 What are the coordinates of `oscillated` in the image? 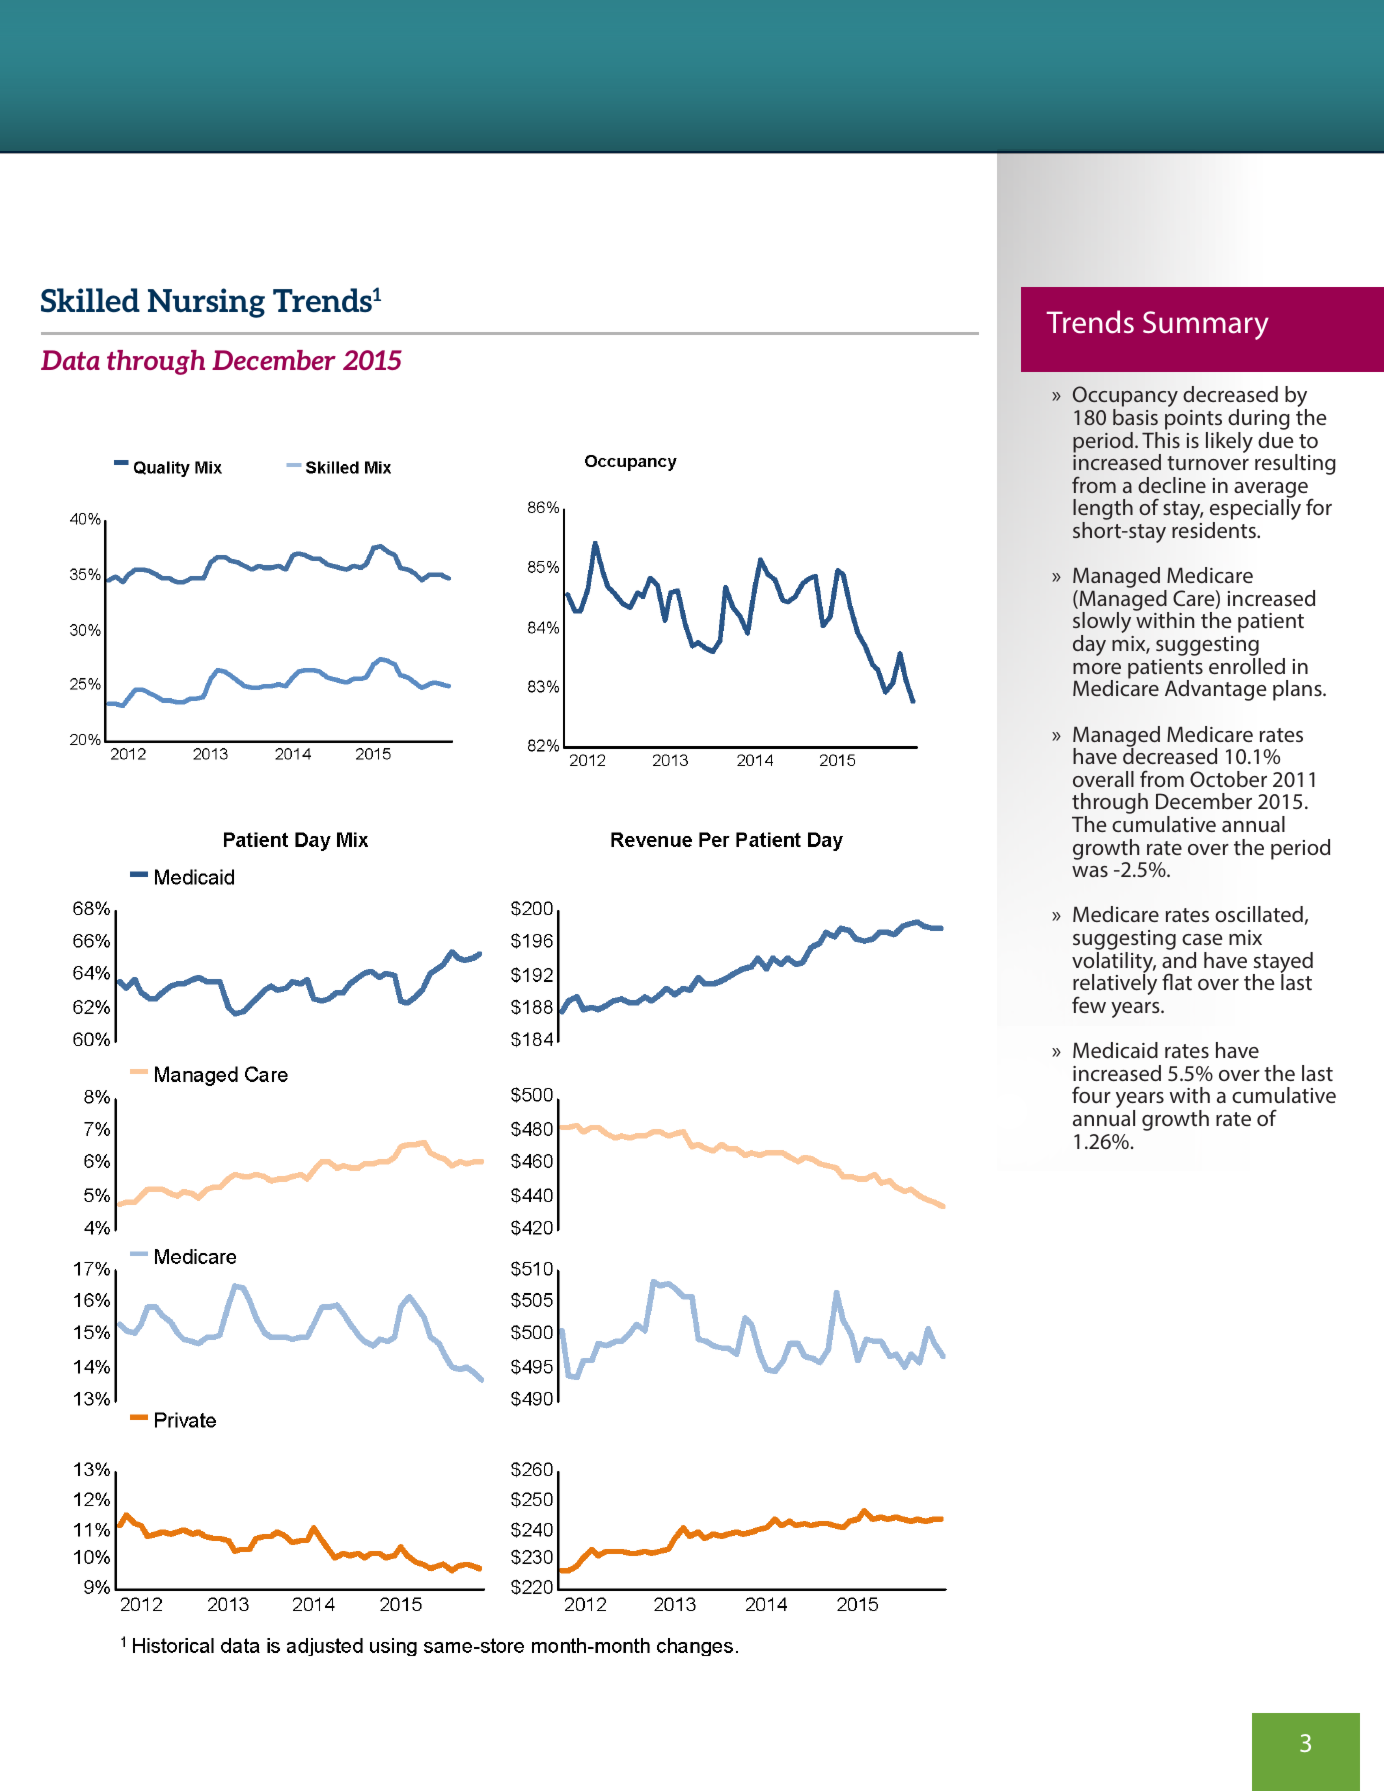 It's located at (1259, 914).
